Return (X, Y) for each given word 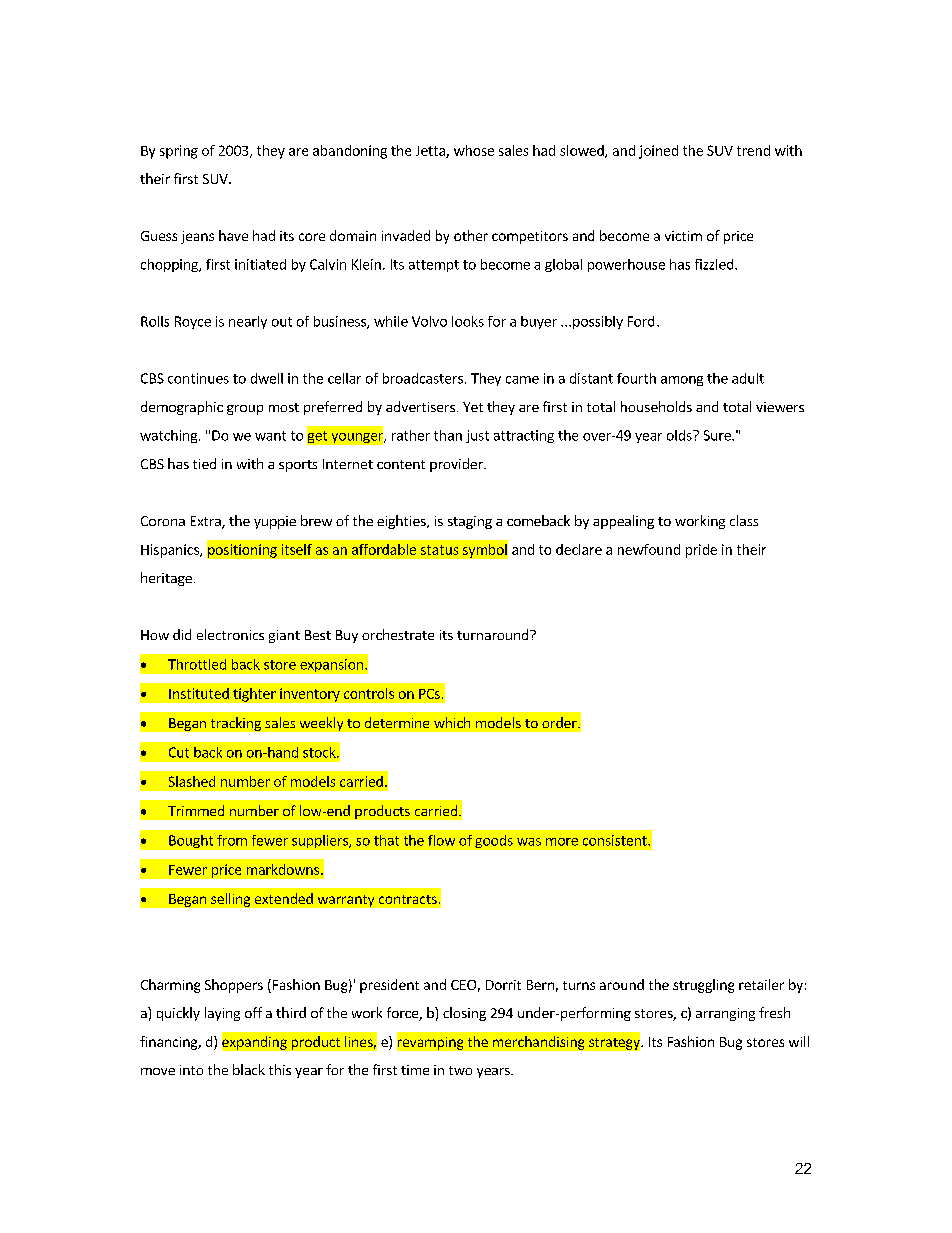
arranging (725, 1014)
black (249, 1069)
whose (474, 150)
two (460, 1070)
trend (753, 150)
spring (179, 152)
